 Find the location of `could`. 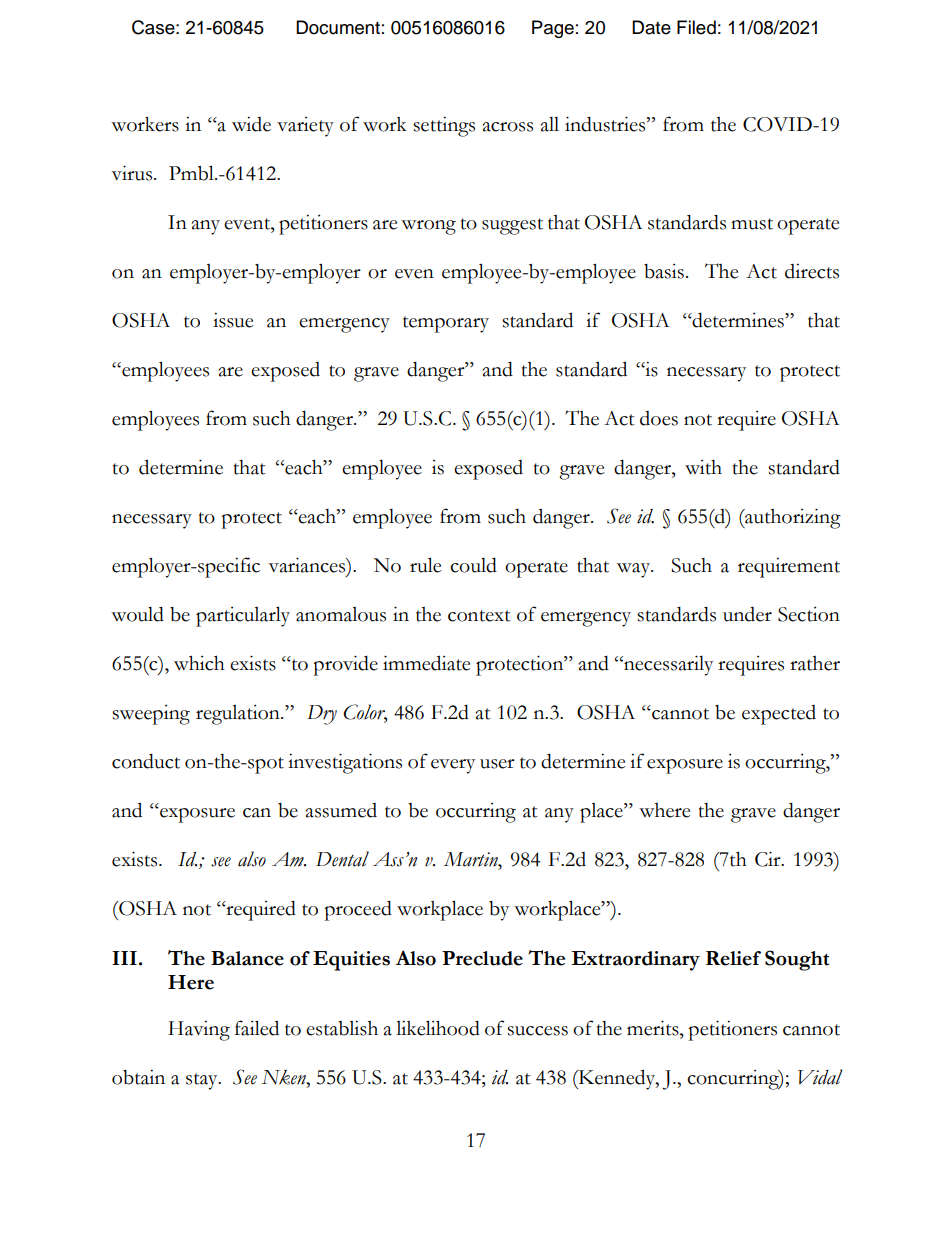

could is located at coordinates (473, 565).
